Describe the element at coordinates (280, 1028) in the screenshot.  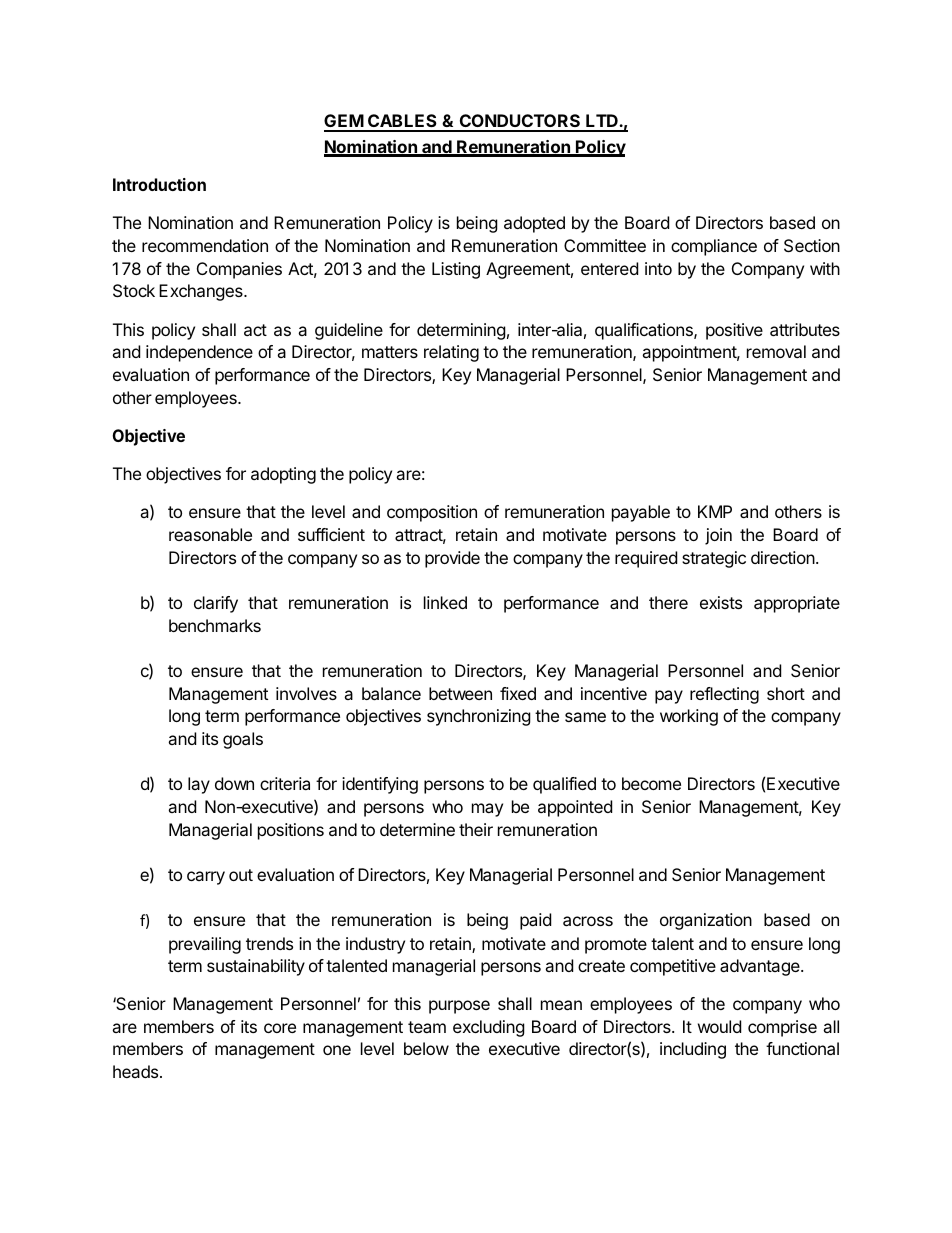
I see `core` at that location.
